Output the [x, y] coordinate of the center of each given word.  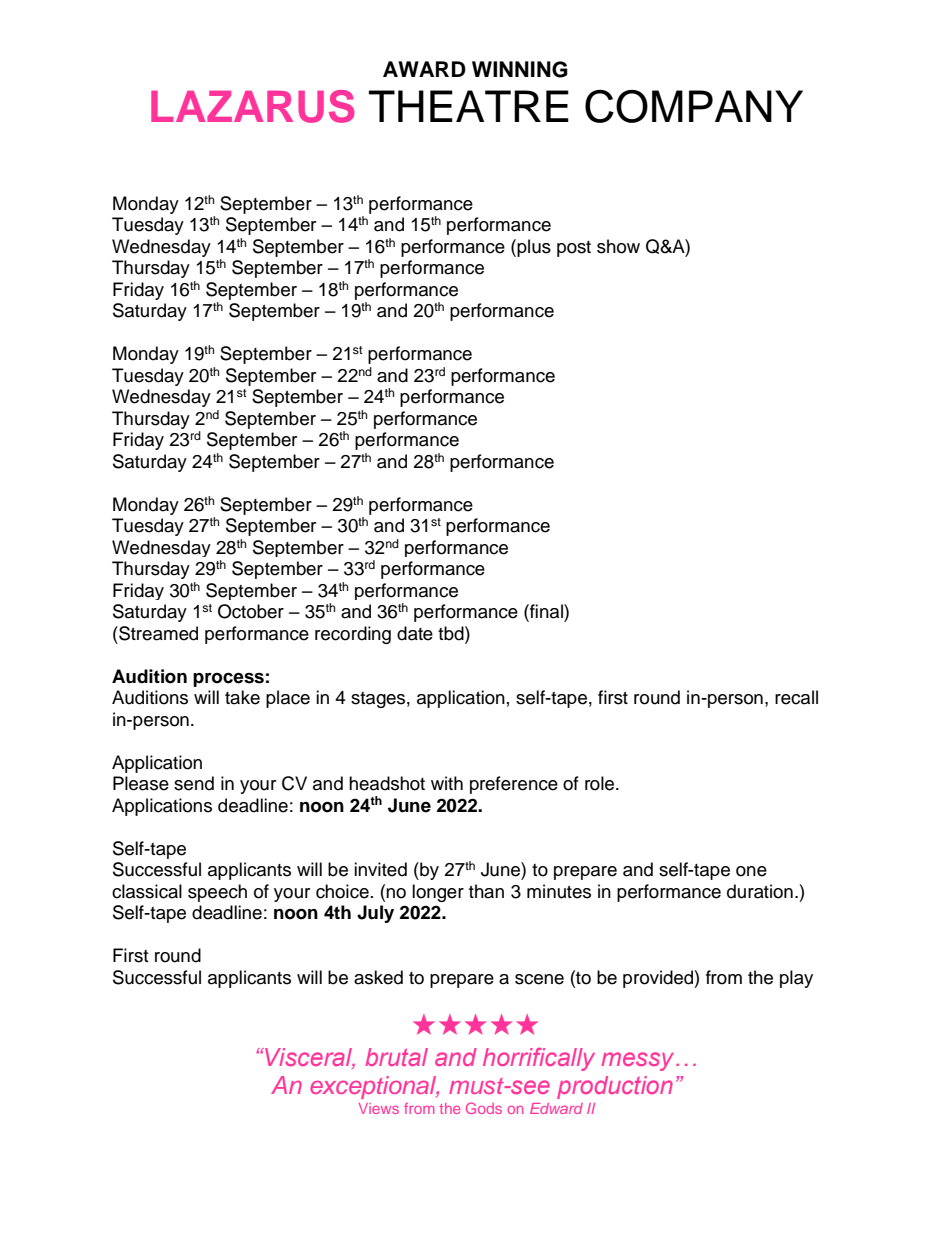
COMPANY [694, 106]
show [618, 246]
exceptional [374, 1087]
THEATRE [469, 106]
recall [796, 697]
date [415, 633]
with [447, 783]
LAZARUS [253, 106]
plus [534, 248]
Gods [484, 1108]
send [194, 783]
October [251, 611]
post [574, 249]
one [751, 871]
